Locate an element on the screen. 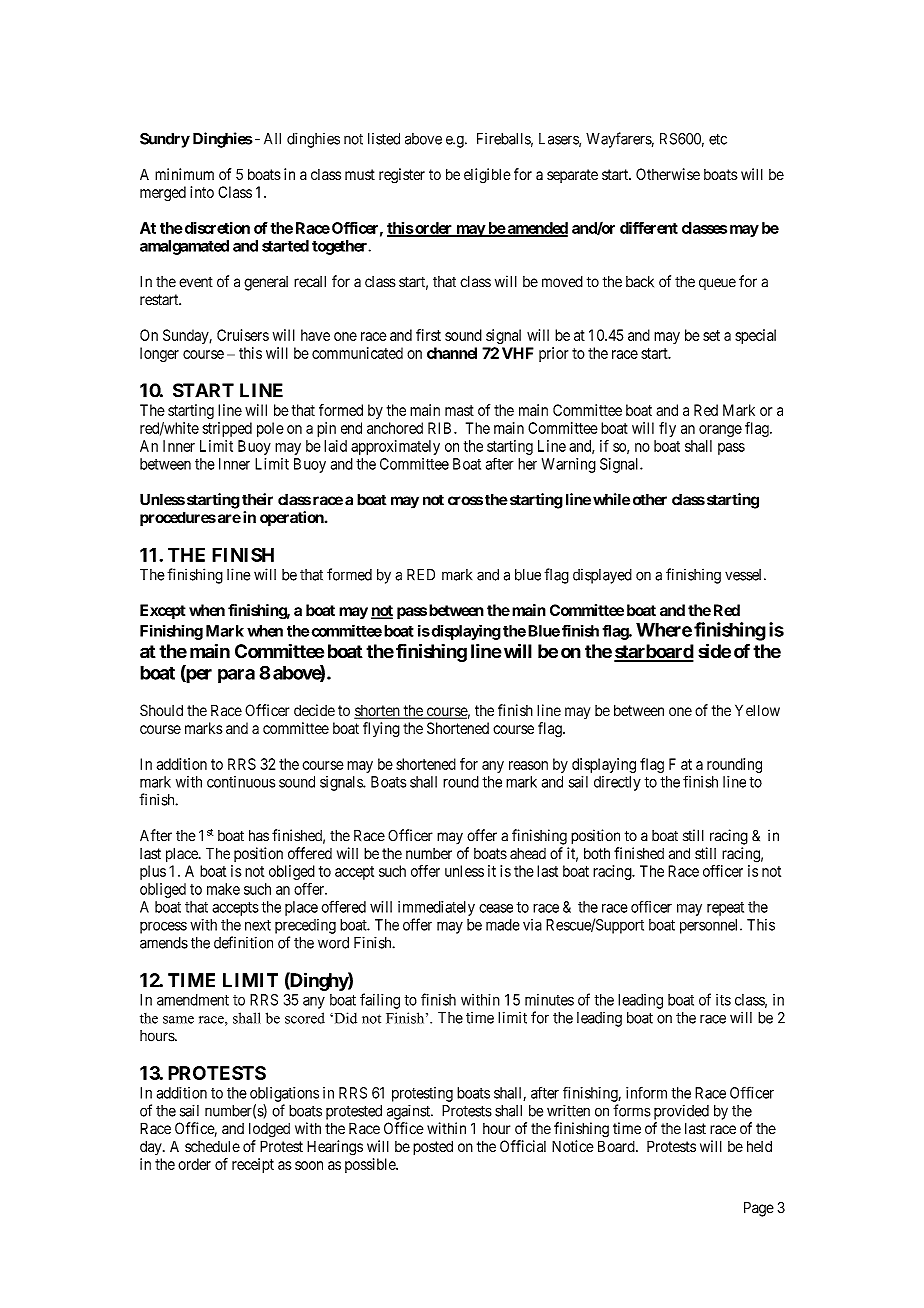  etc is located at coordinates (718, 139).
